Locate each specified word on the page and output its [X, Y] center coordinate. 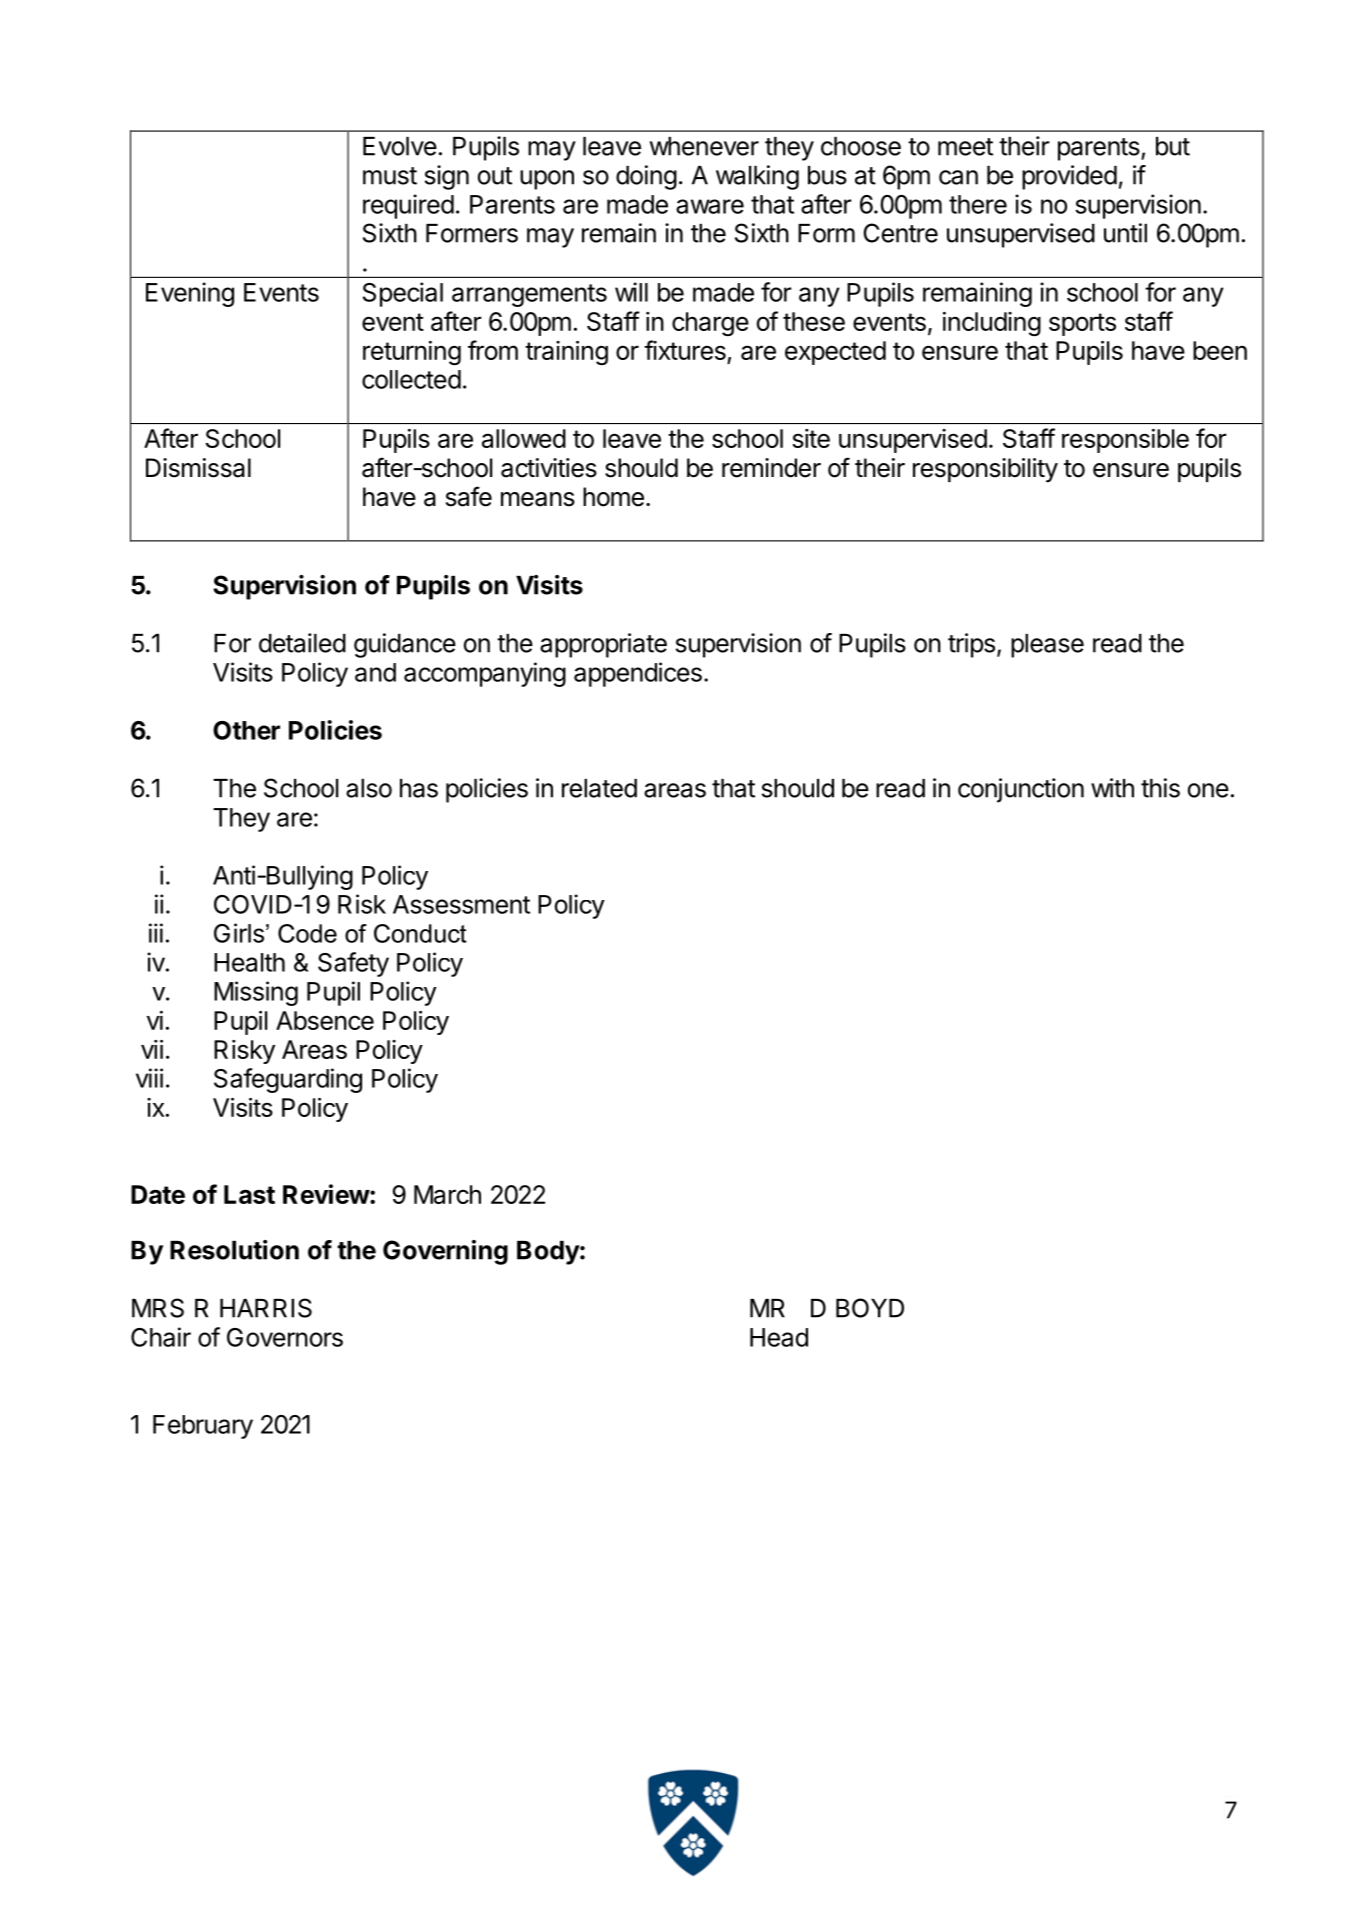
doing [646, 177]
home [613, 497]
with [1112, 788]
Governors [285, 1337]
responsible [1125, 441]
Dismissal [198, 468]
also [369, 788]
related [599, 788]
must [390, 176]
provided [1069, 177]
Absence [325, 1020]
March [447, 1194]
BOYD [870, 1308]
